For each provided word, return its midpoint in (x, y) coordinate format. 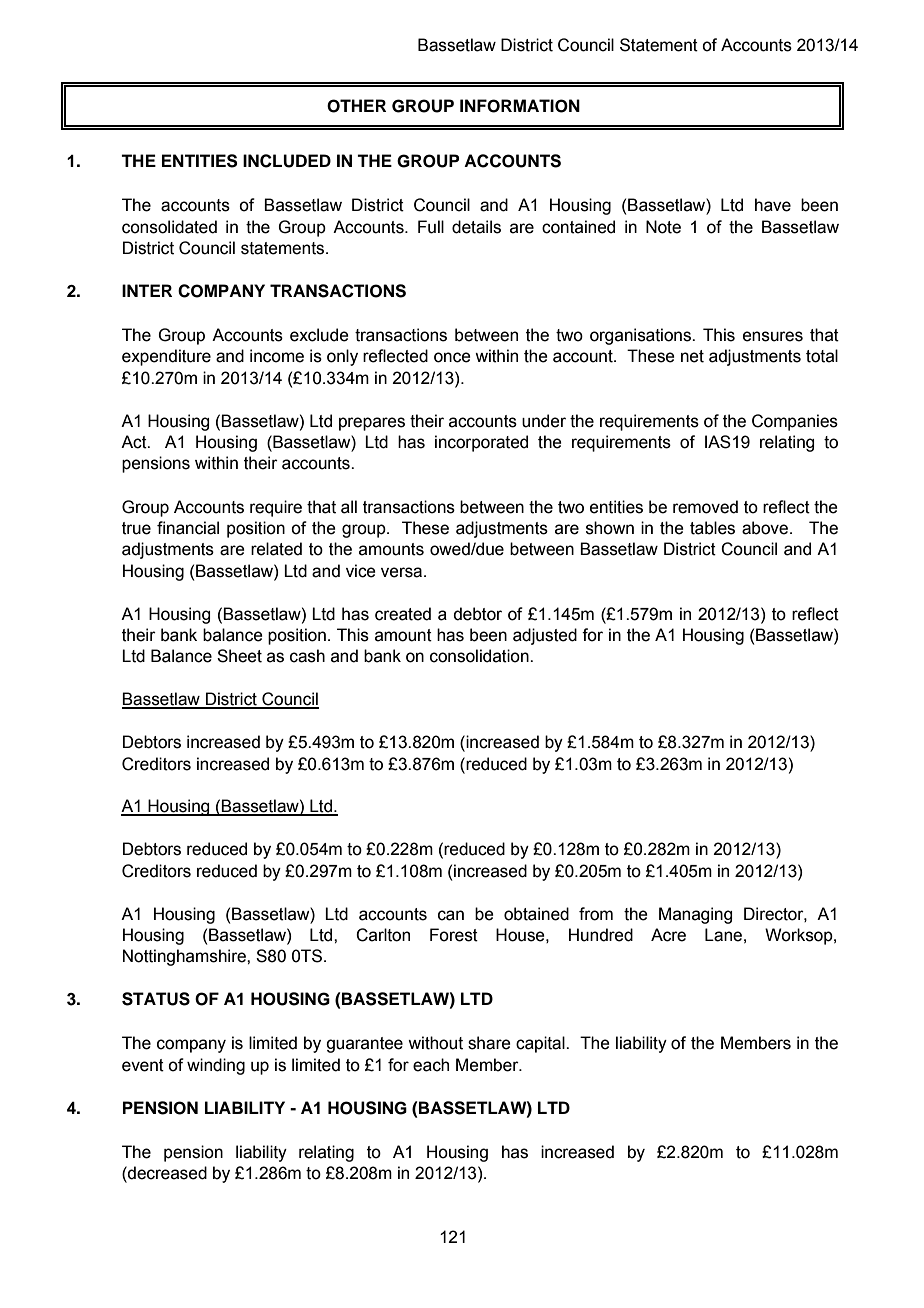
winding (216, 1066)
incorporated (481, 443)
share (489, 1043)
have (773, 205)
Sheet (239, 656)
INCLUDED (287, 161)
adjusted (545, 636)
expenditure (166, 357)
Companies (795, 422)
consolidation (480, 656)
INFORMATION (520, 106)
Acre (668, 935)
